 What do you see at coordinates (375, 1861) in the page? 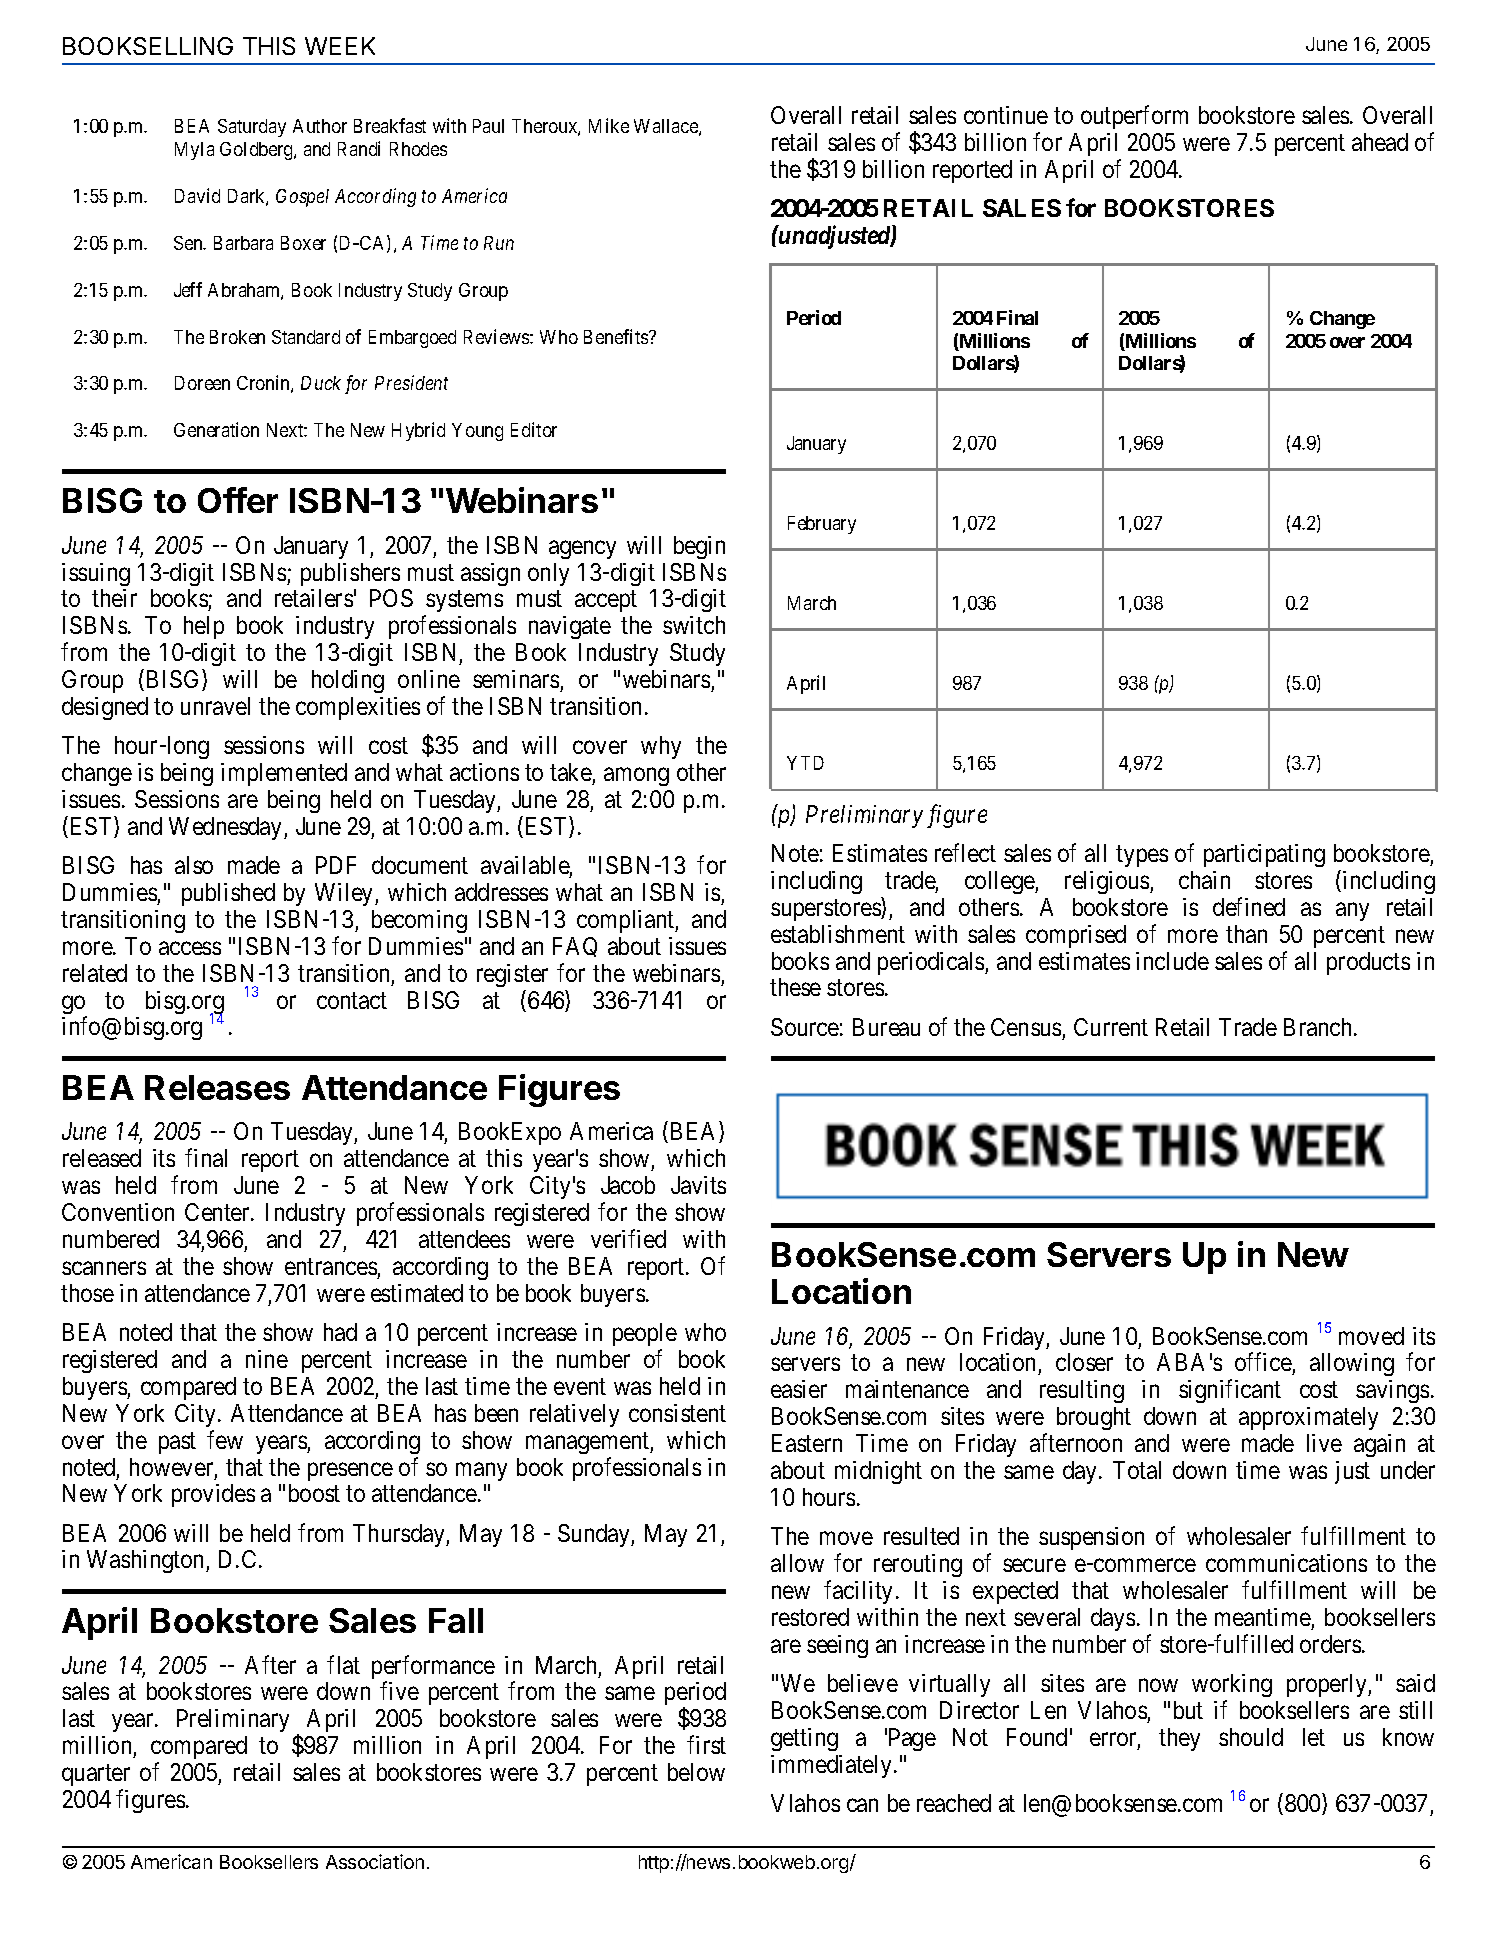
I see `Association` at bounding box center [375, 1861].
